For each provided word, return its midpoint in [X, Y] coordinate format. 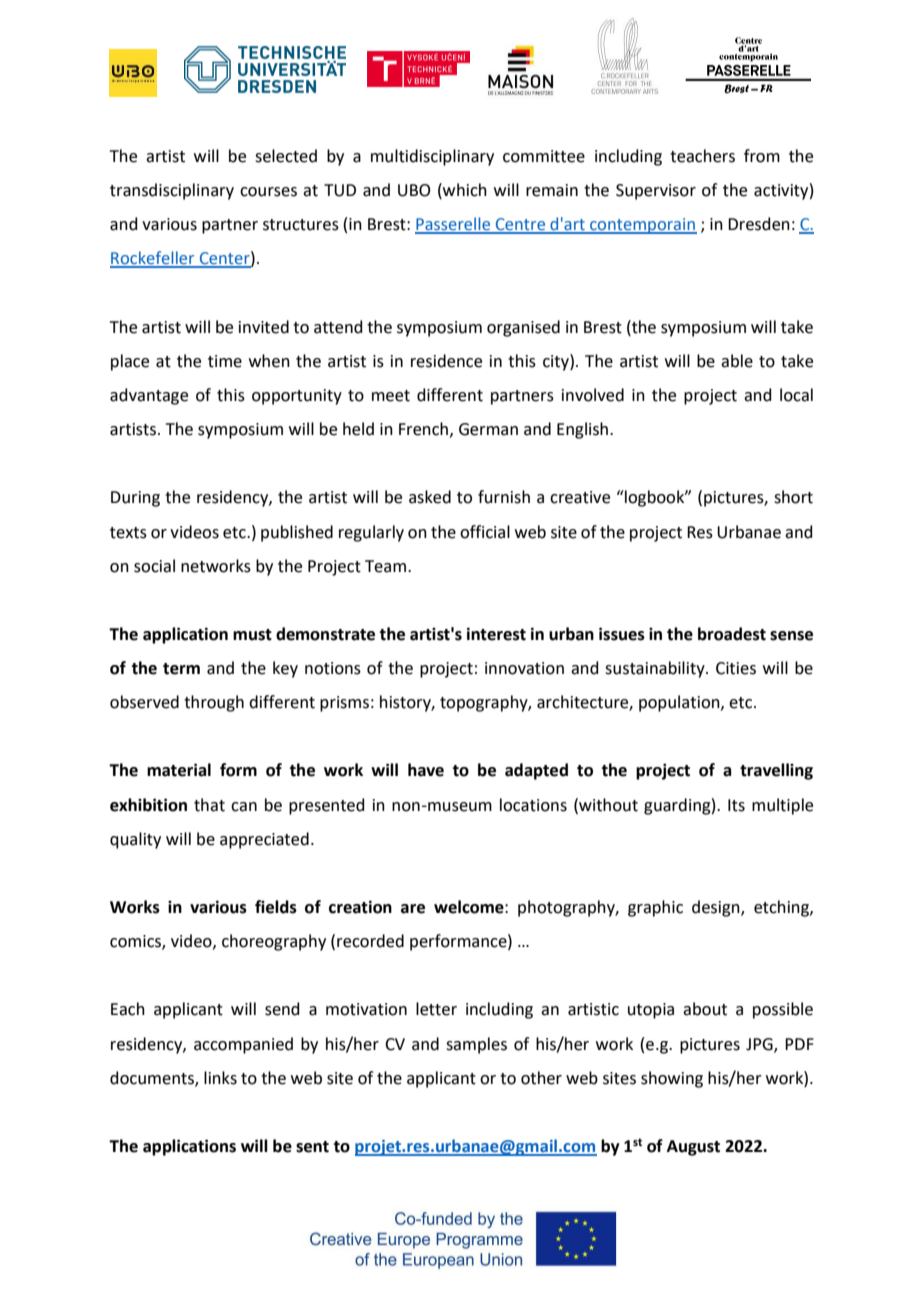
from [762, 156]
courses [268, 192]
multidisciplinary [432, 157]
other [541, 1078]
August [693, 1148]
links [220, 1078]
